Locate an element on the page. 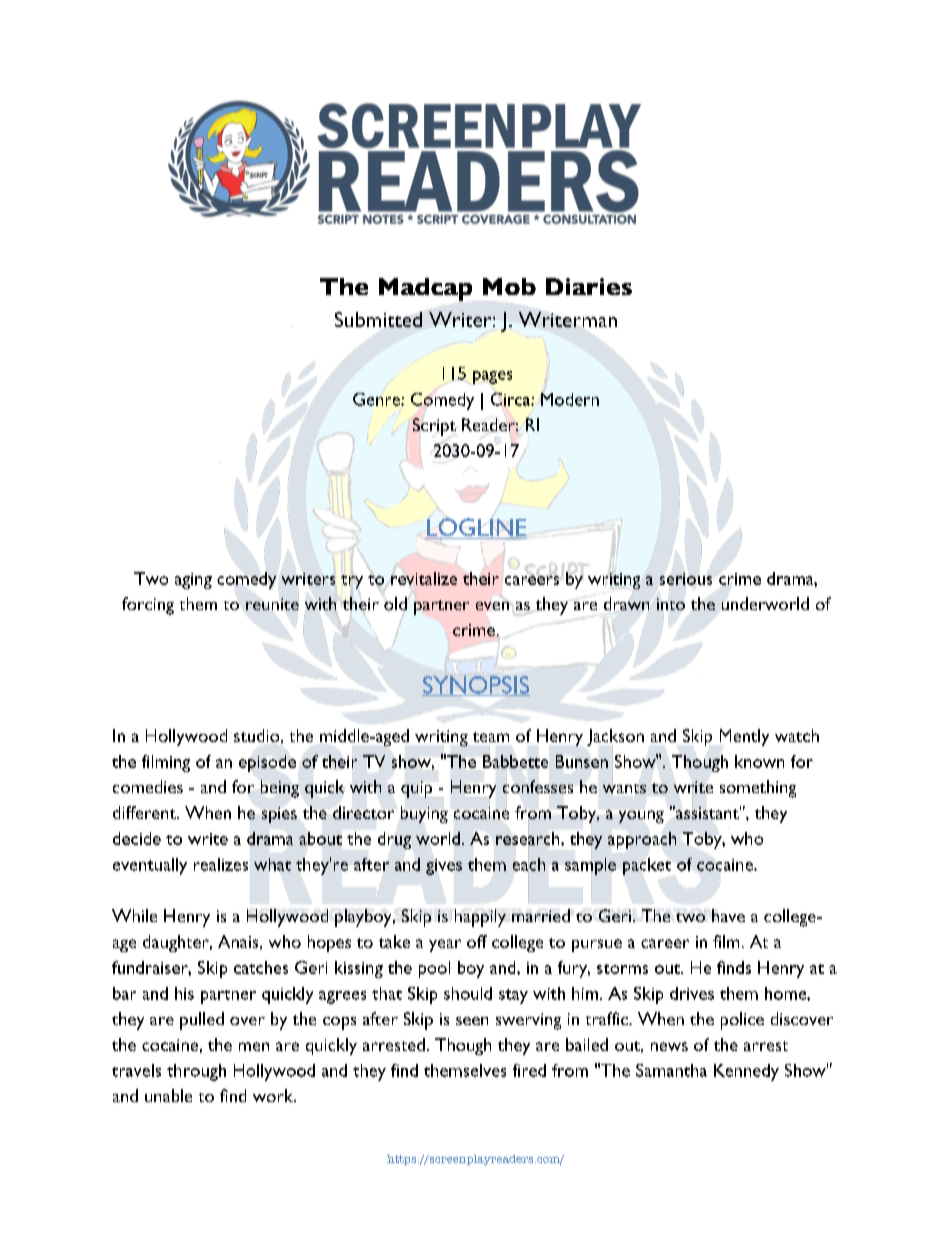  Diaries is located at coordinates (589, 286).
